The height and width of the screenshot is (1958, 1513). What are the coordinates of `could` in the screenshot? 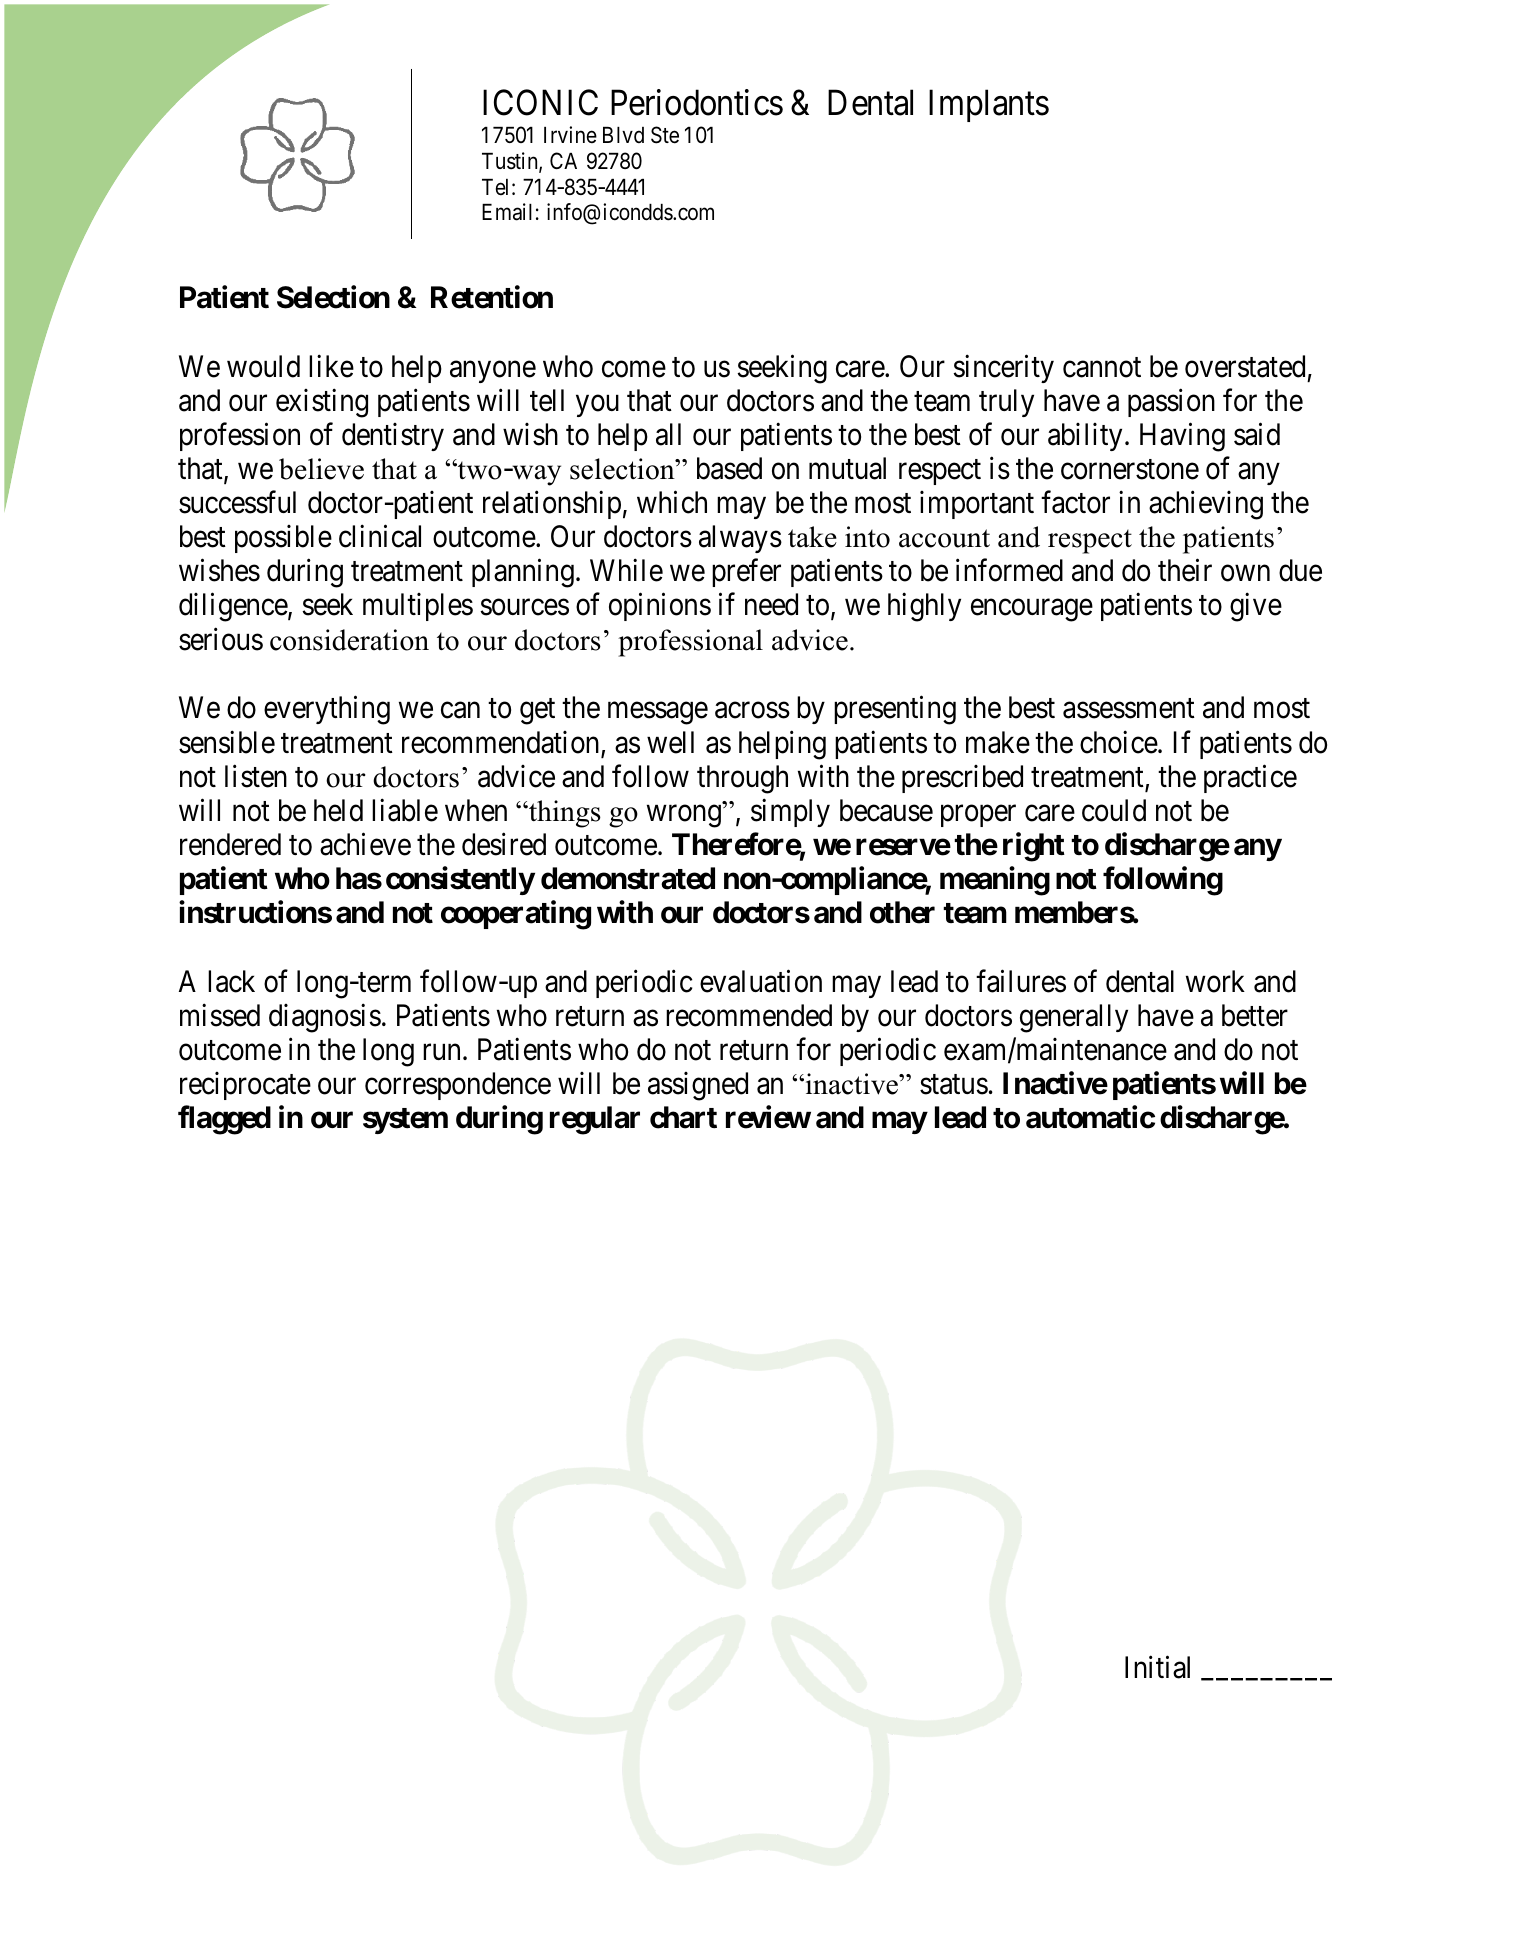 It's located at (1114, 810).
